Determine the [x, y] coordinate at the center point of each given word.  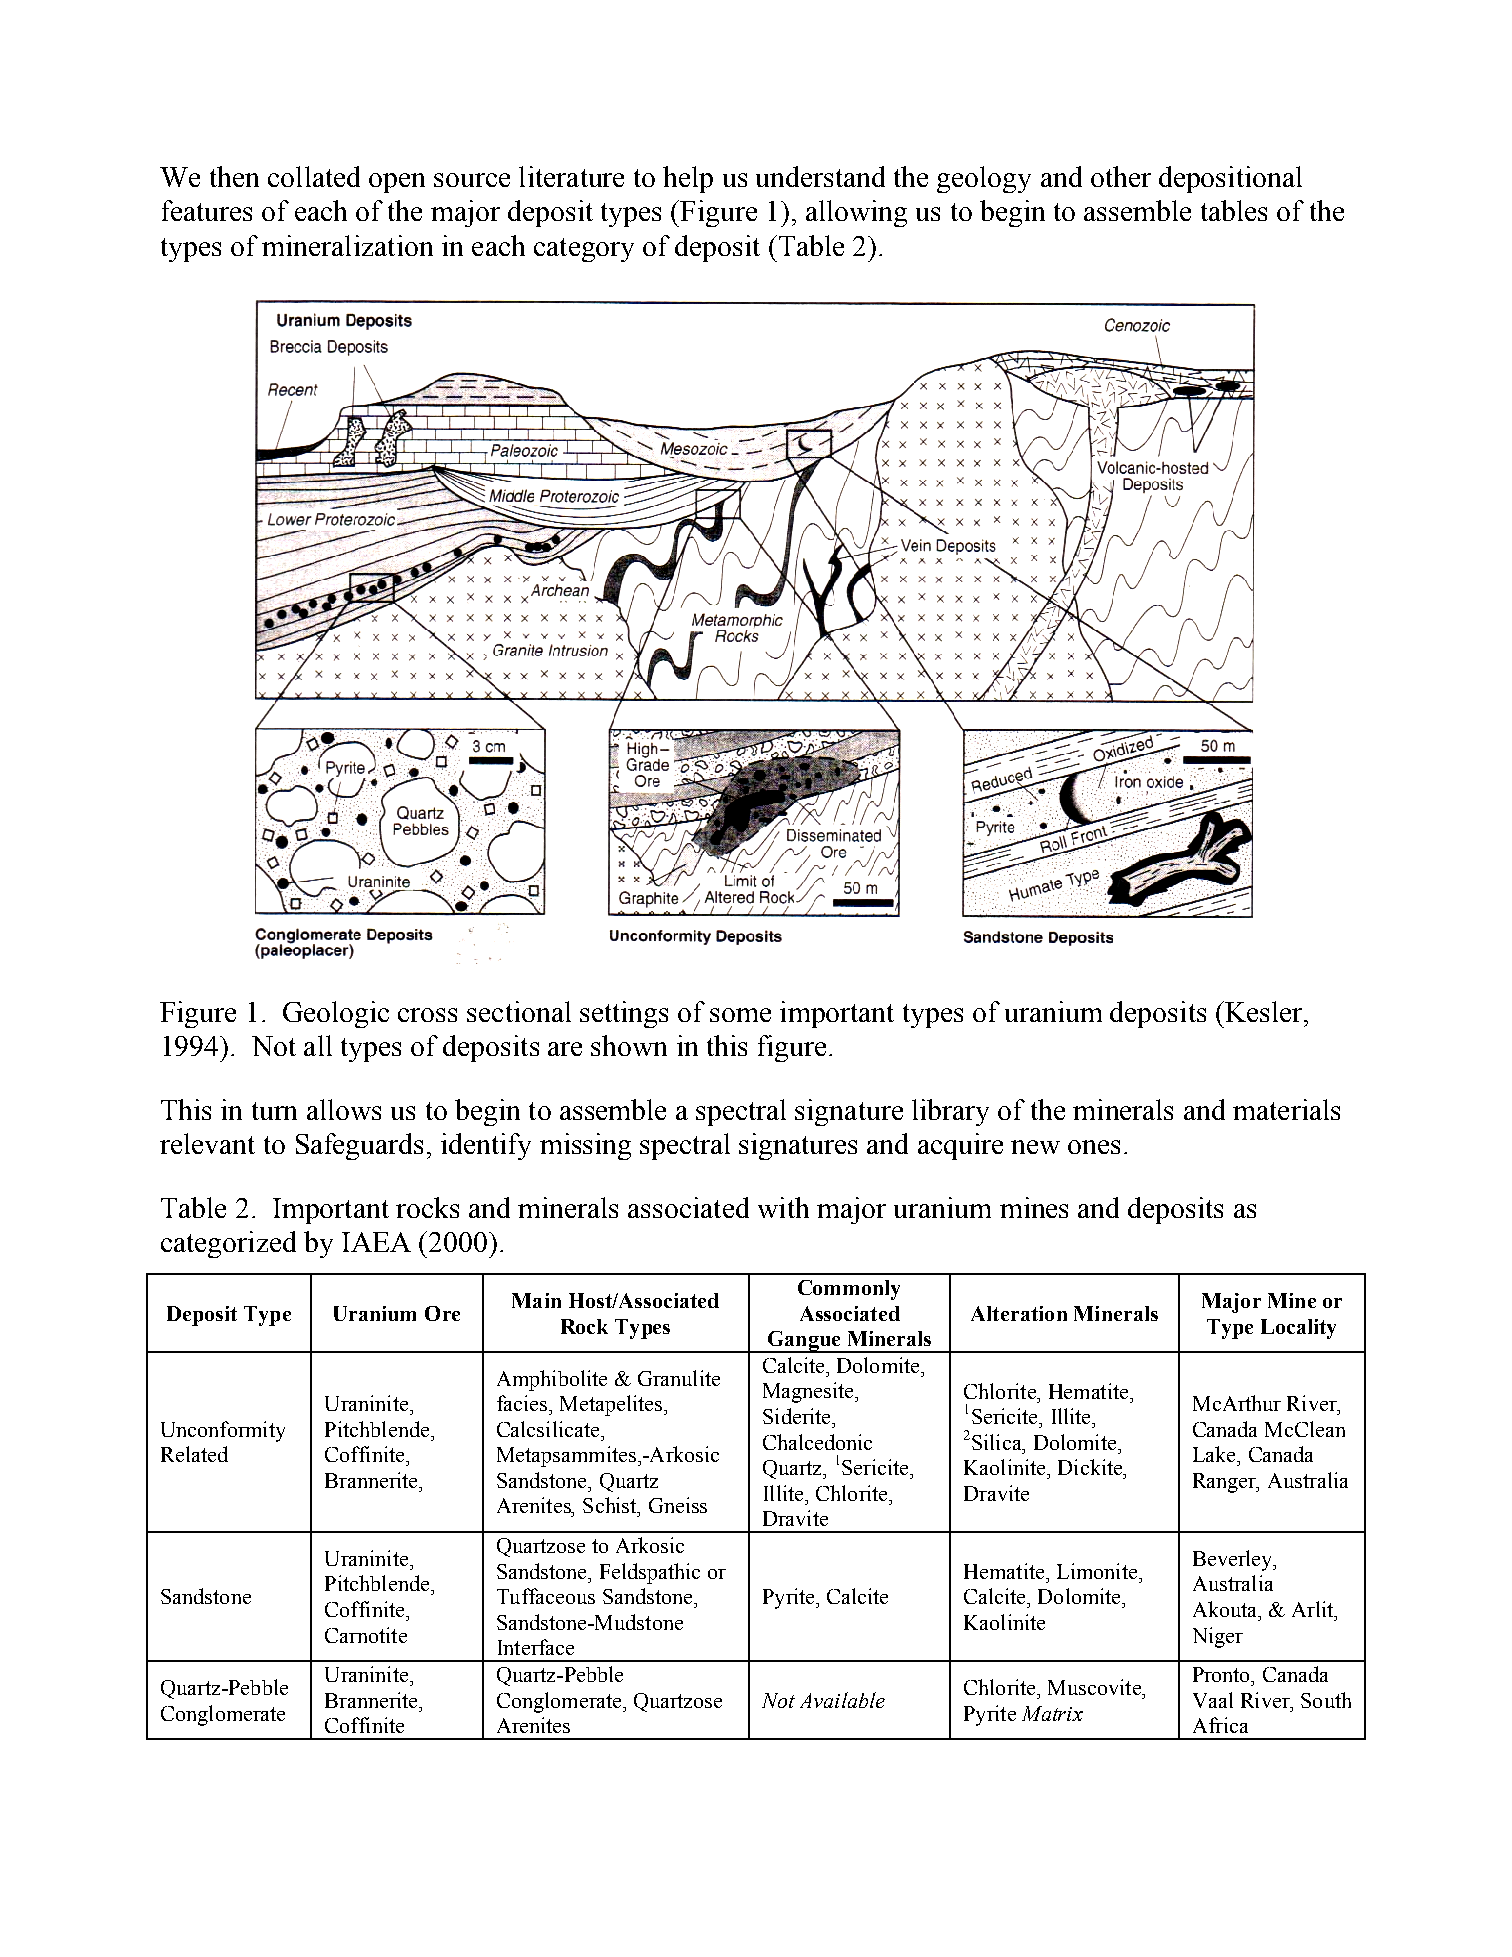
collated [314, 176]
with [783, 1207]
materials [1286, 1109]
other [1121, 176]
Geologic [336, 1014]
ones [1094, 1147]
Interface [536, 1647]
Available [842, 1700]
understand [820, 176]
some [740, 1015]
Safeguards [359, 1146]
